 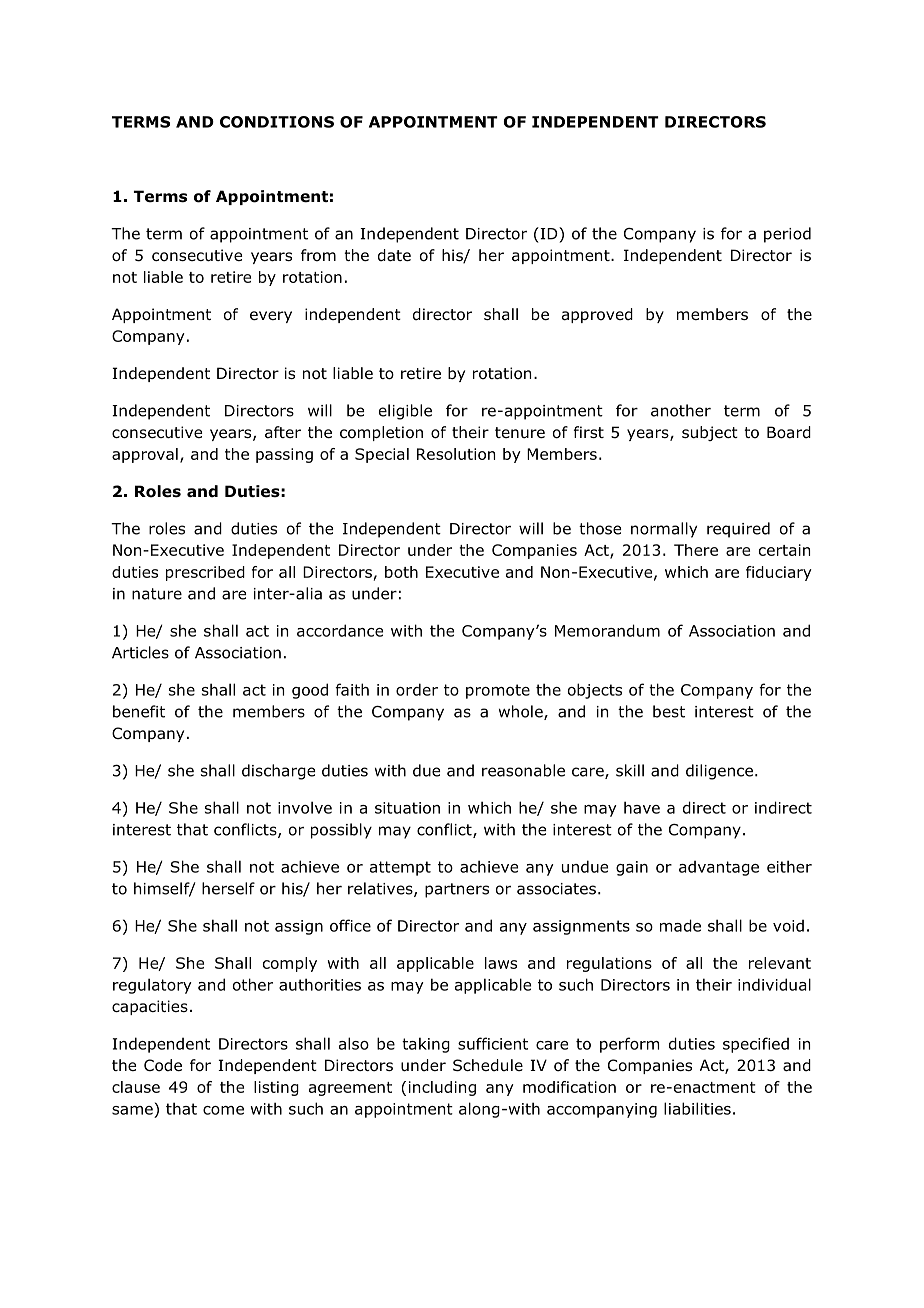 I want to click on date, so click(x=394, y=255).
